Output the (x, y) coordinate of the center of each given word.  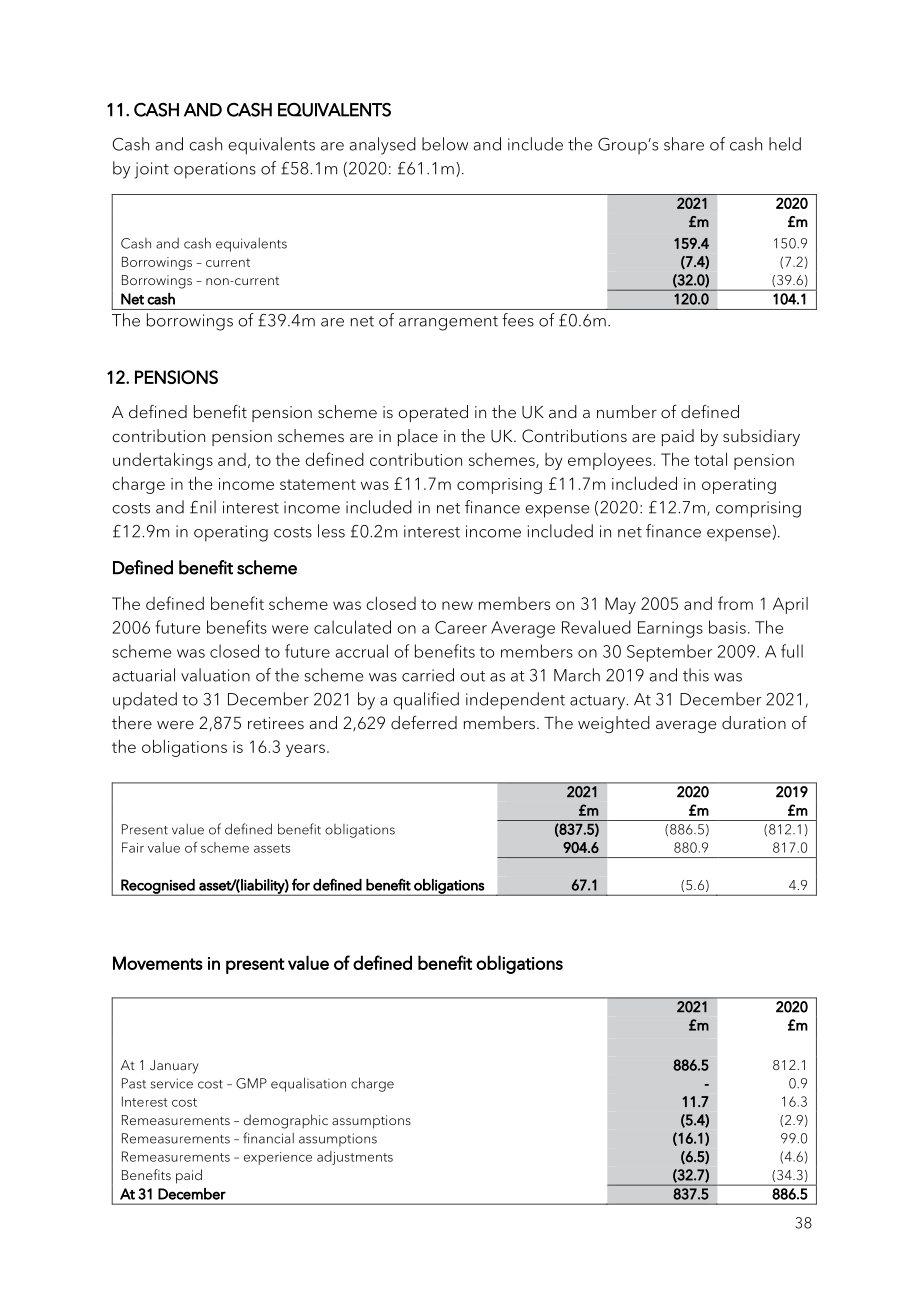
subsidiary (761, 437)
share (684, 144)
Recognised (158, 887)
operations (215, 170)
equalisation (308, 1084)
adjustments (355, 1158)
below (445, 144)
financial (268, 1138)
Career (461, 627)
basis (727, 627)
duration (754, 723)
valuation (215, 675)
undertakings (163, 461)
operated (433, 413)
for (301, 884)
